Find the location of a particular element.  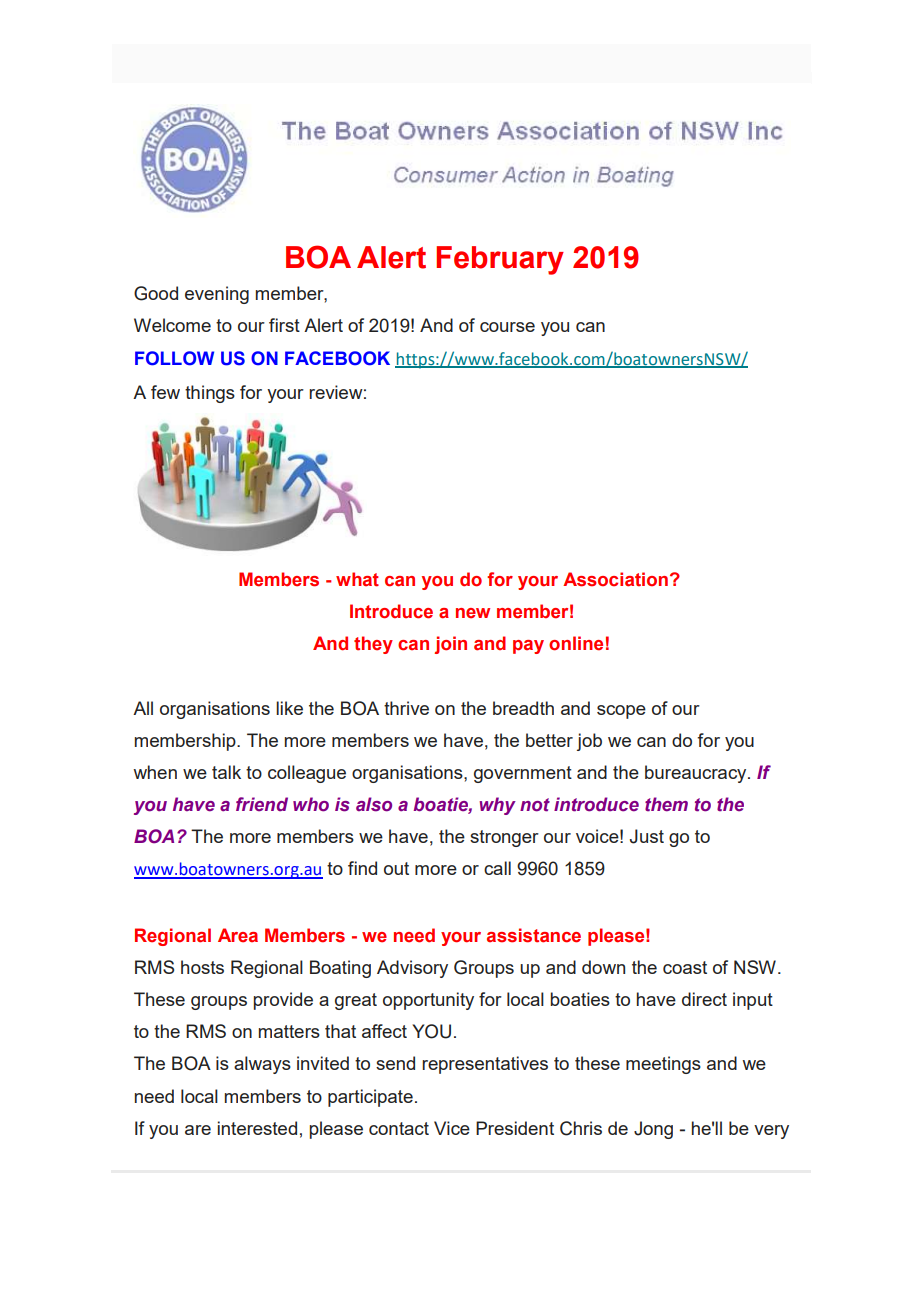

evening is located at coordinates (217, 295).
